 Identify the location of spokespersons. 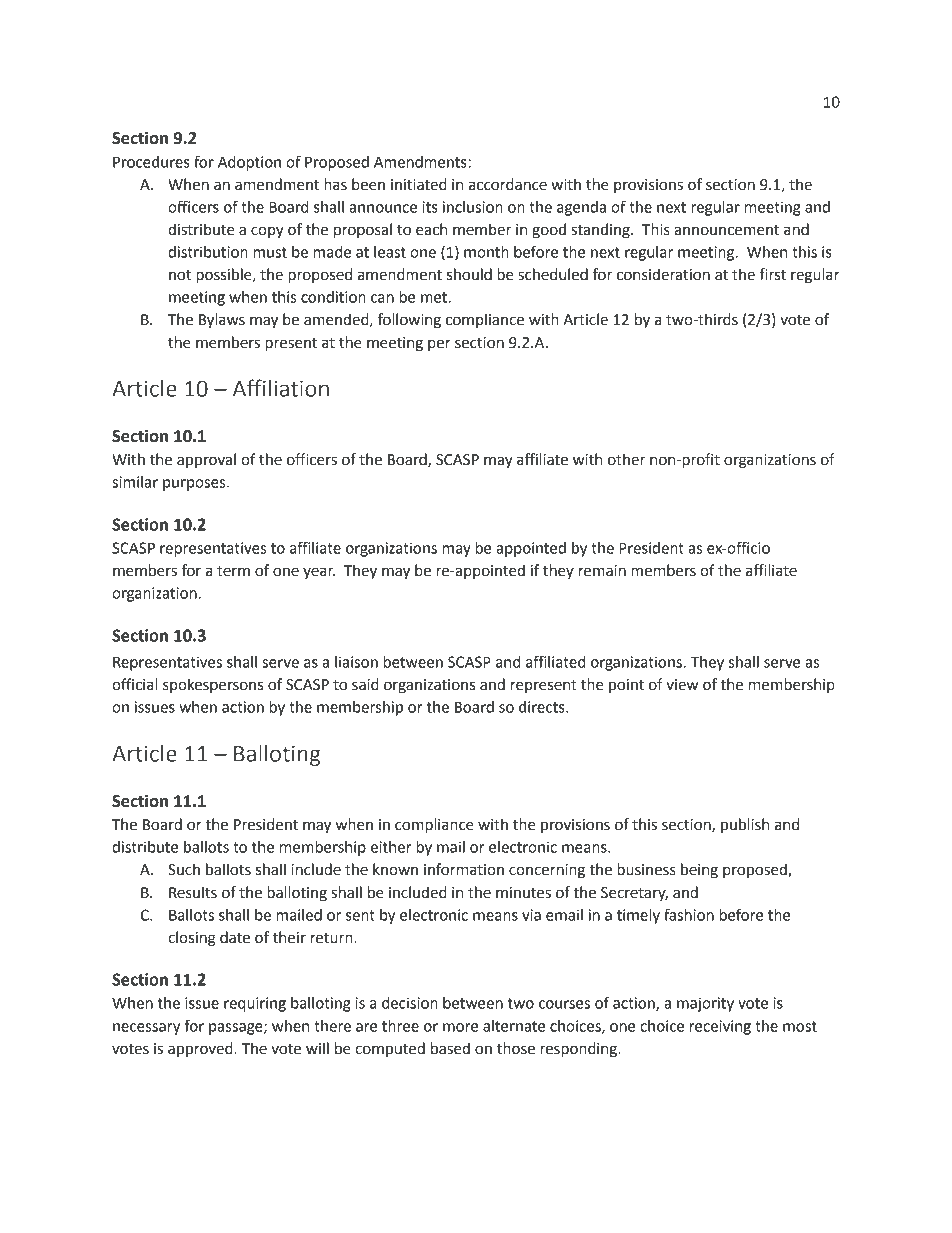
(213, 685).
